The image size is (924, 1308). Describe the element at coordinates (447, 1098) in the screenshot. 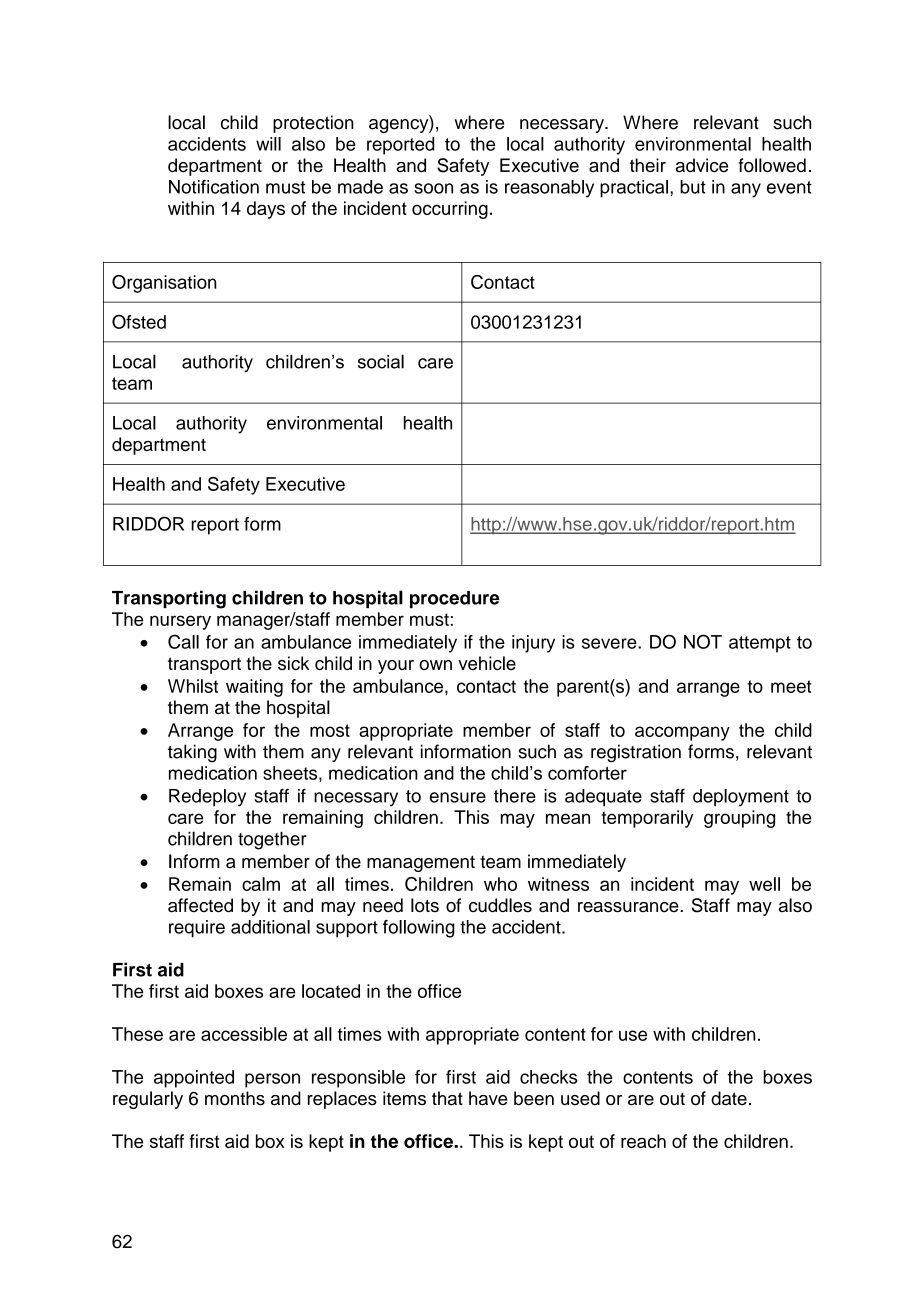

I see `that` at that location.
